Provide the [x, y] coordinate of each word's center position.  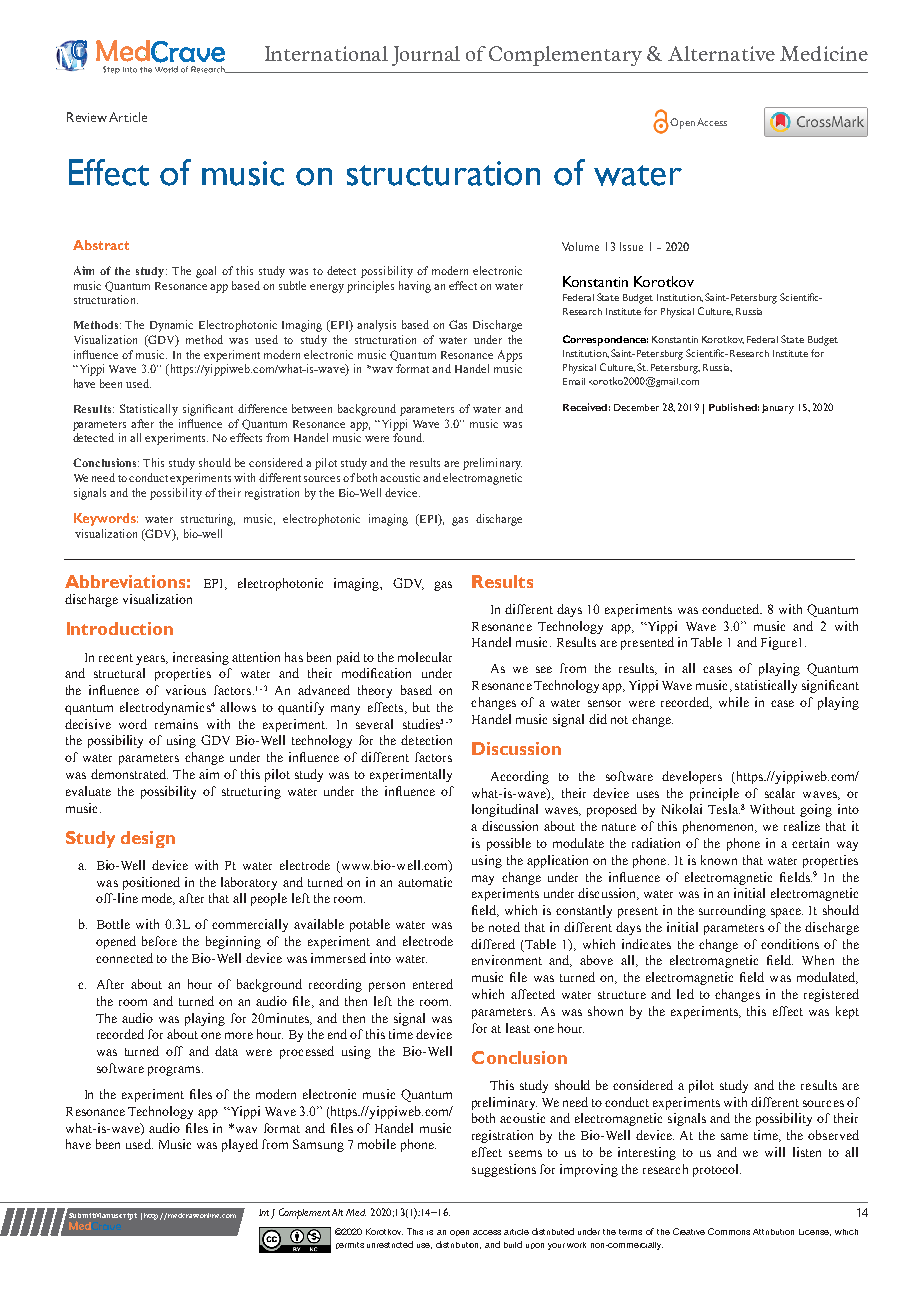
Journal [426, 56]
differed [493, 944]
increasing [201, 658]
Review [87, 117]
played [240, 1145]
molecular [425, 657]
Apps [510, 356]
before [159, 941]
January [778, 409]
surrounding [732, 911]
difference [262, 408]
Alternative [721, 53]
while [734, 702]
